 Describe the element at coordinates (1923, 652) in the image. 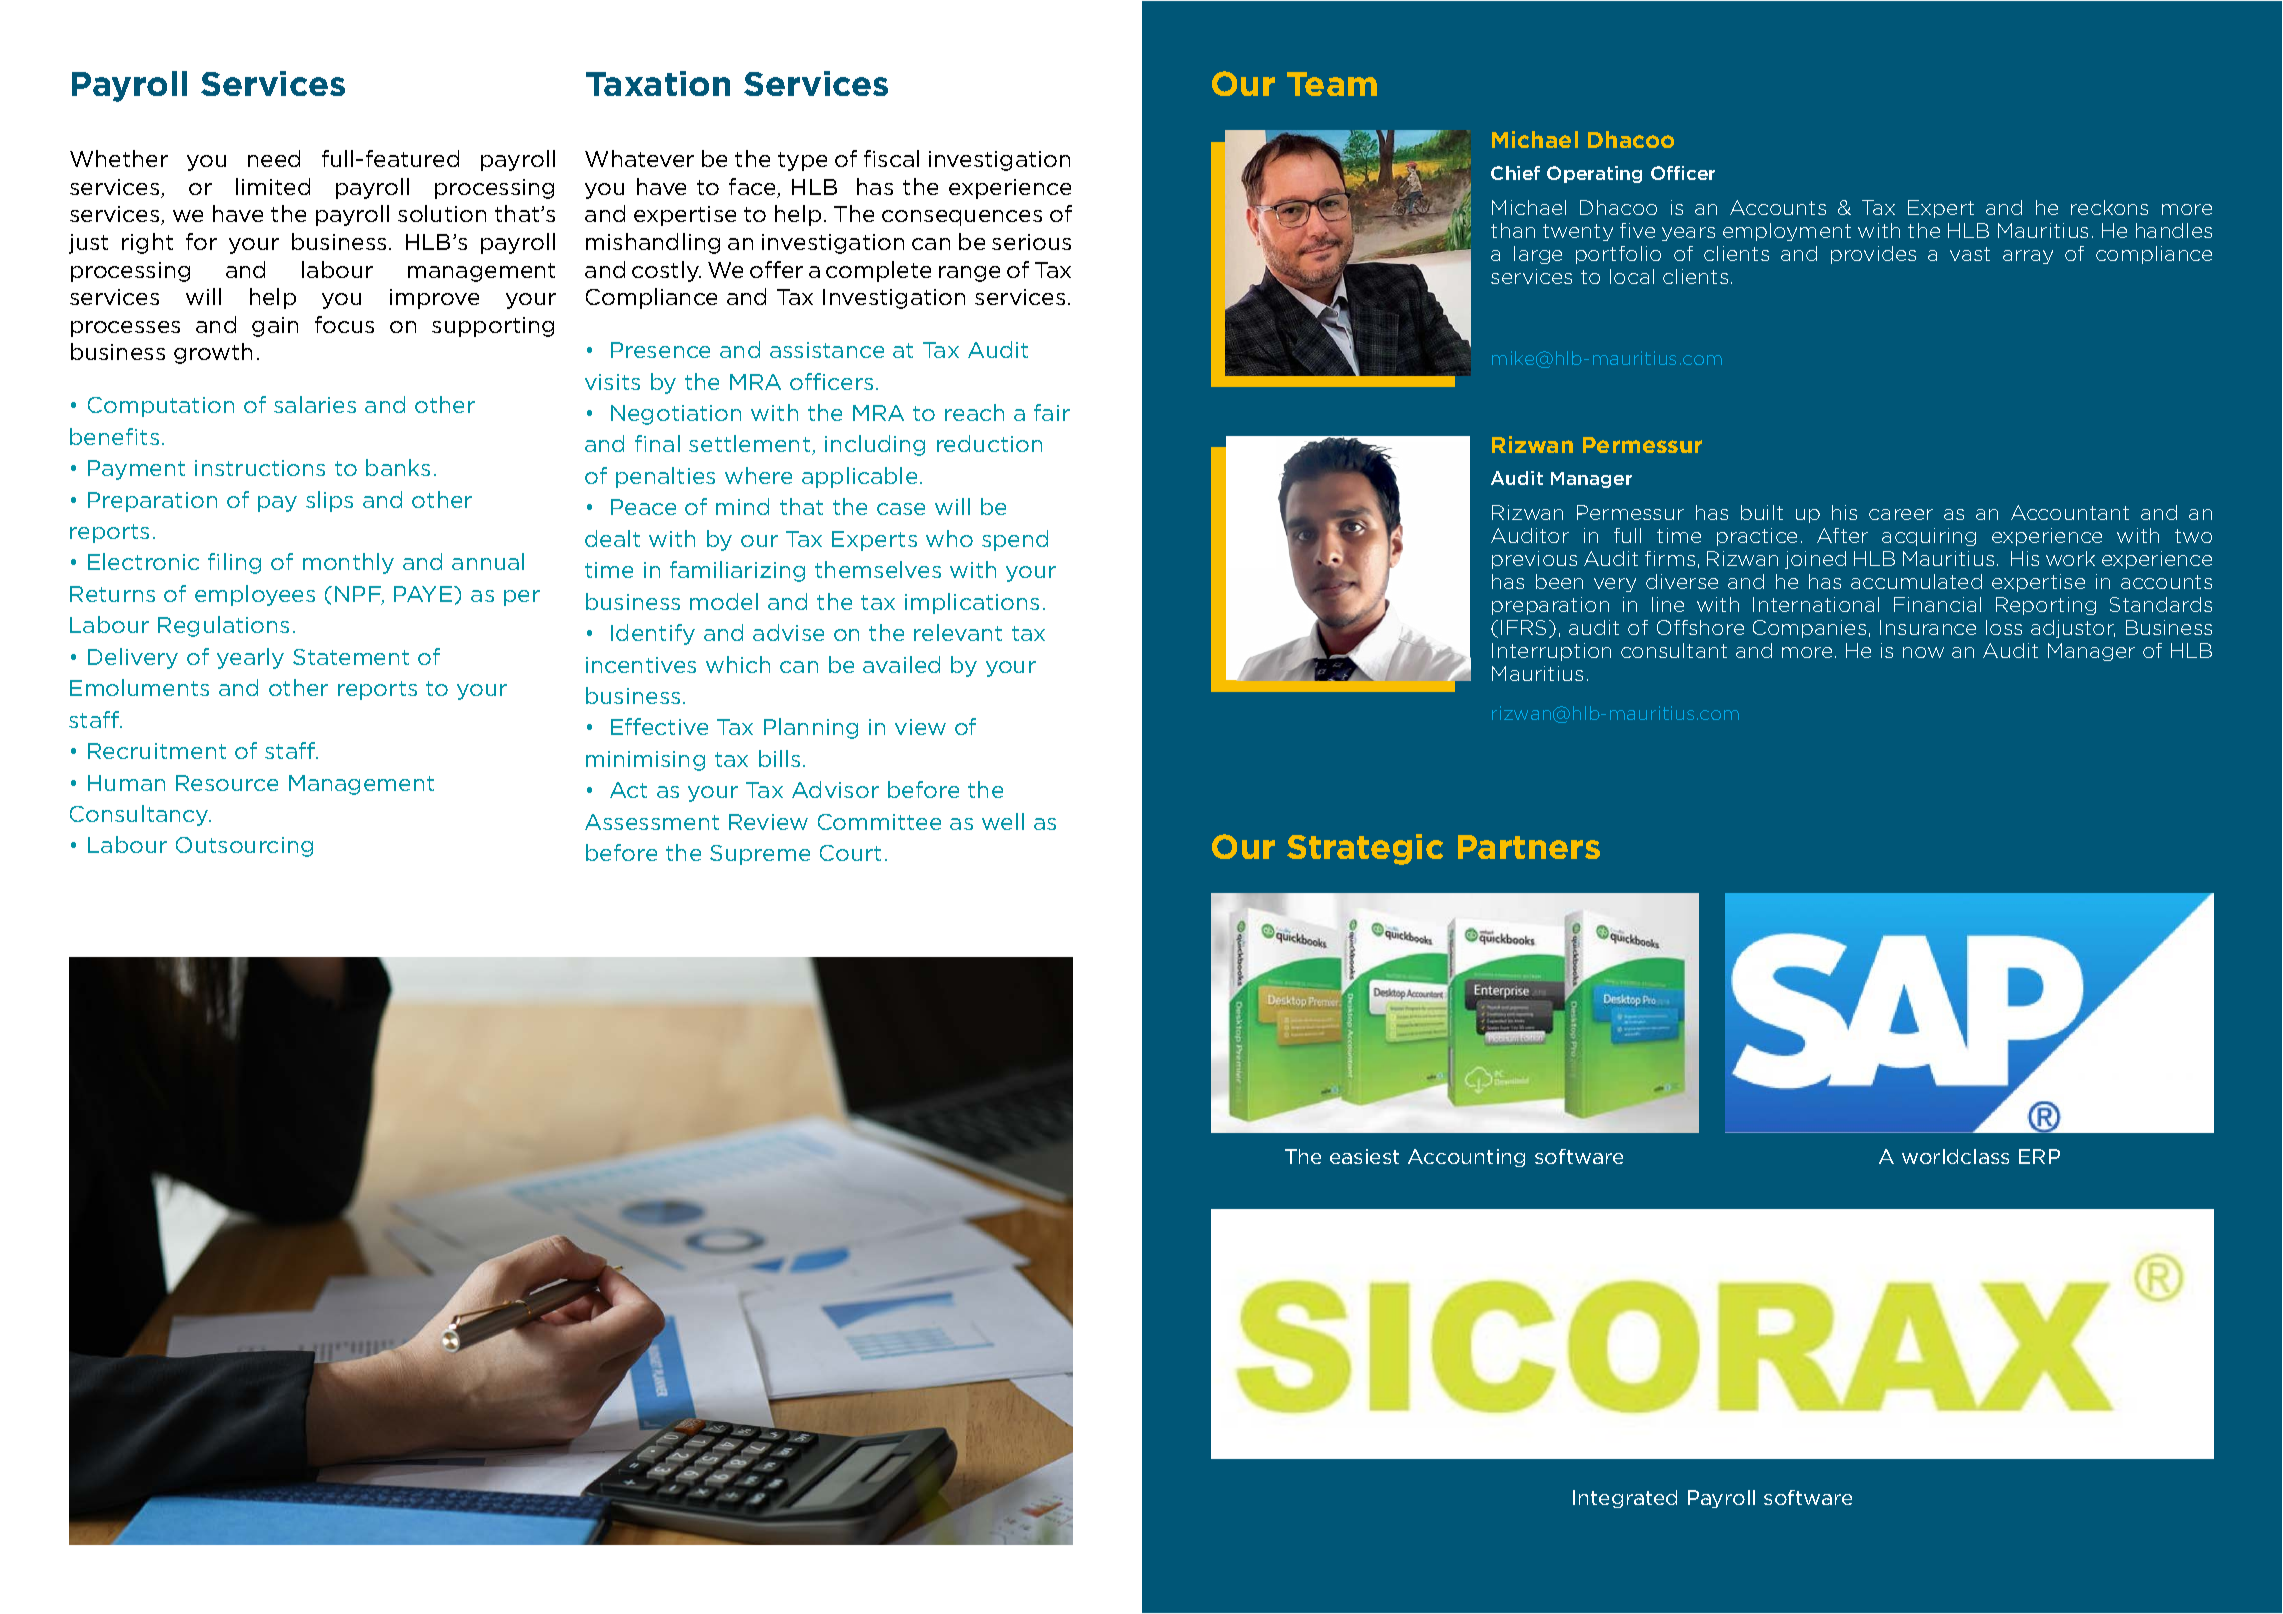

I see `now` at that location.
